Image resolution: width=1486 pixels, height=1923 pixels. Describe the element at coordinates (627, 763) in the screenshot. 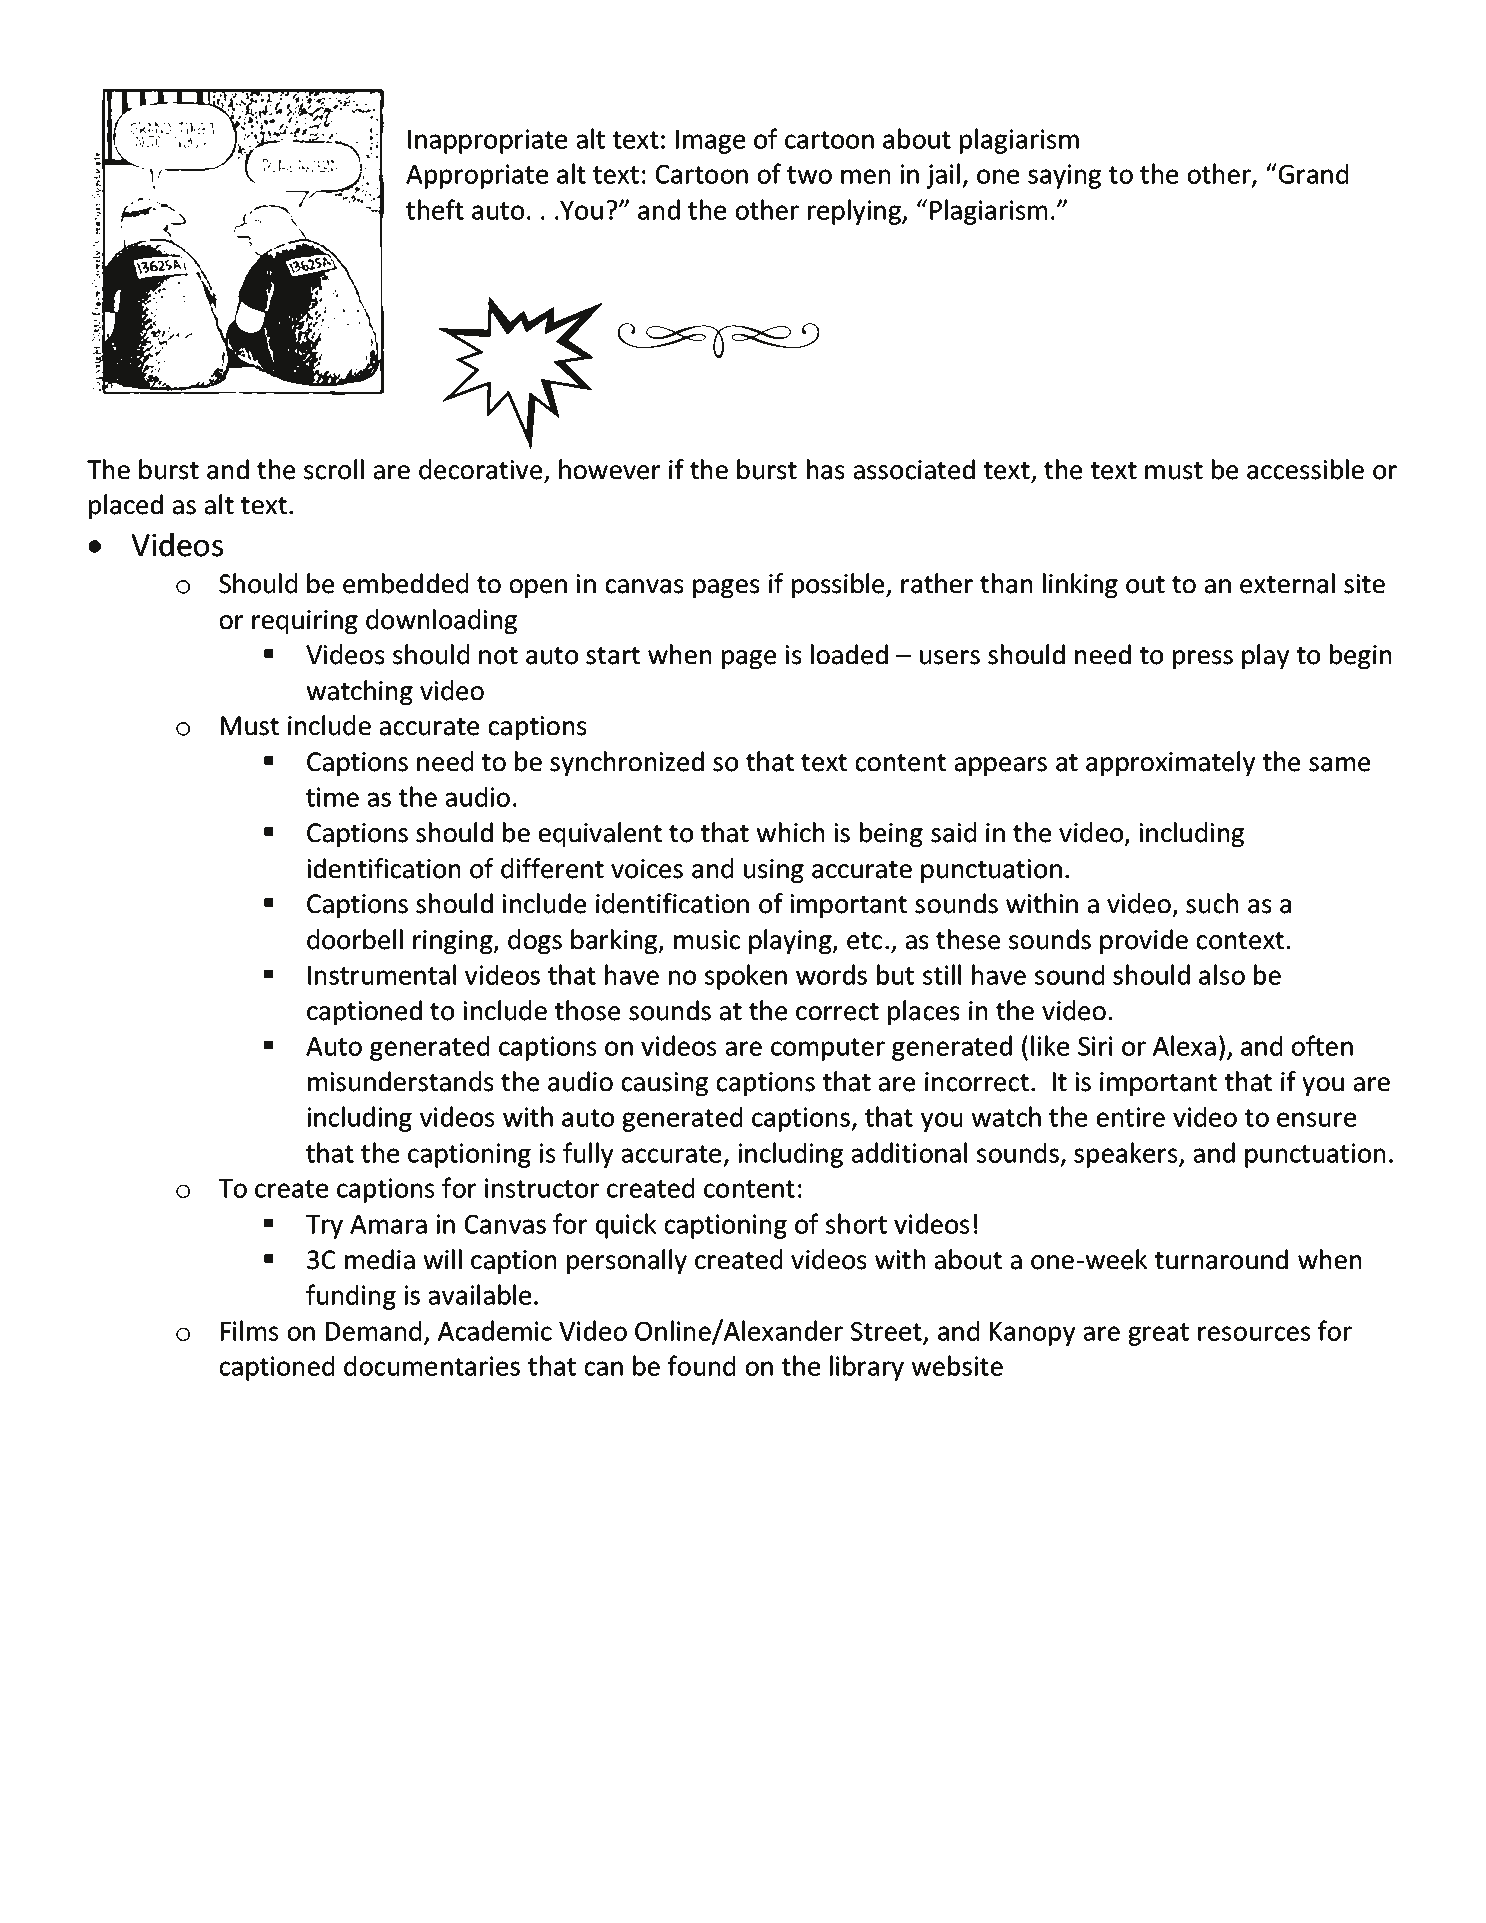

I see `synchronized` at that location.
